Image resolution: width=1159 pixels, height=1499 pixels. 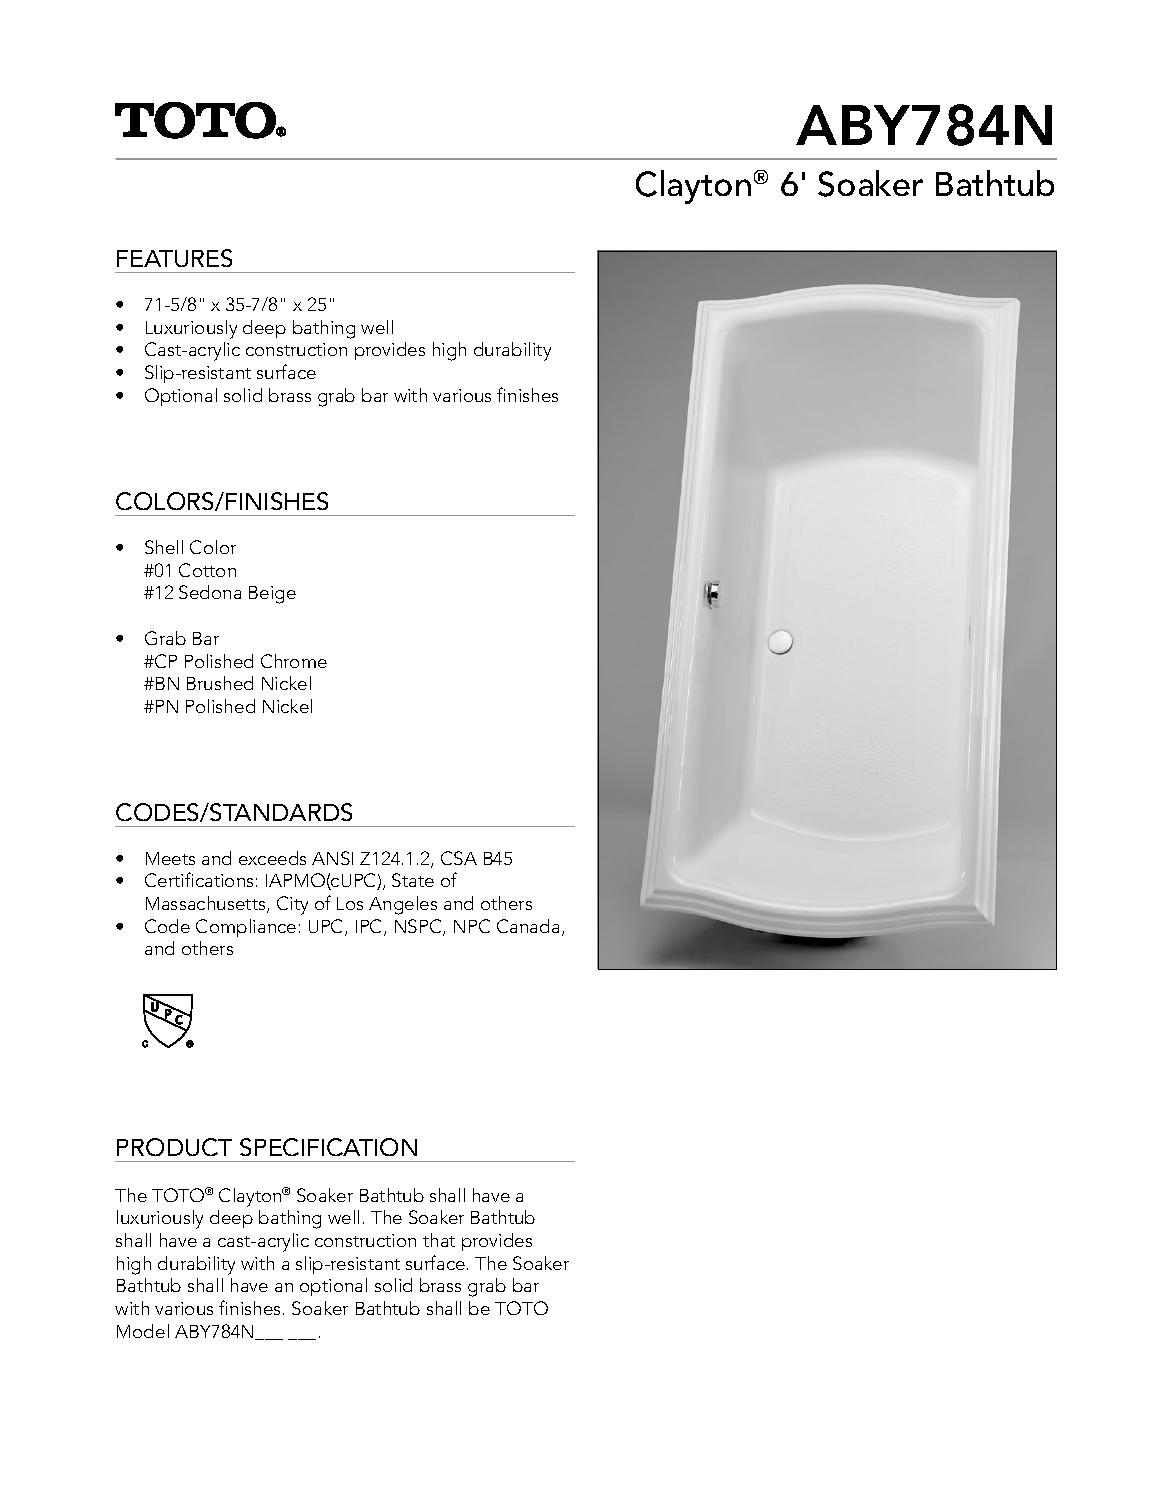 I want to click on Beige, so click(x=272, y=595).
